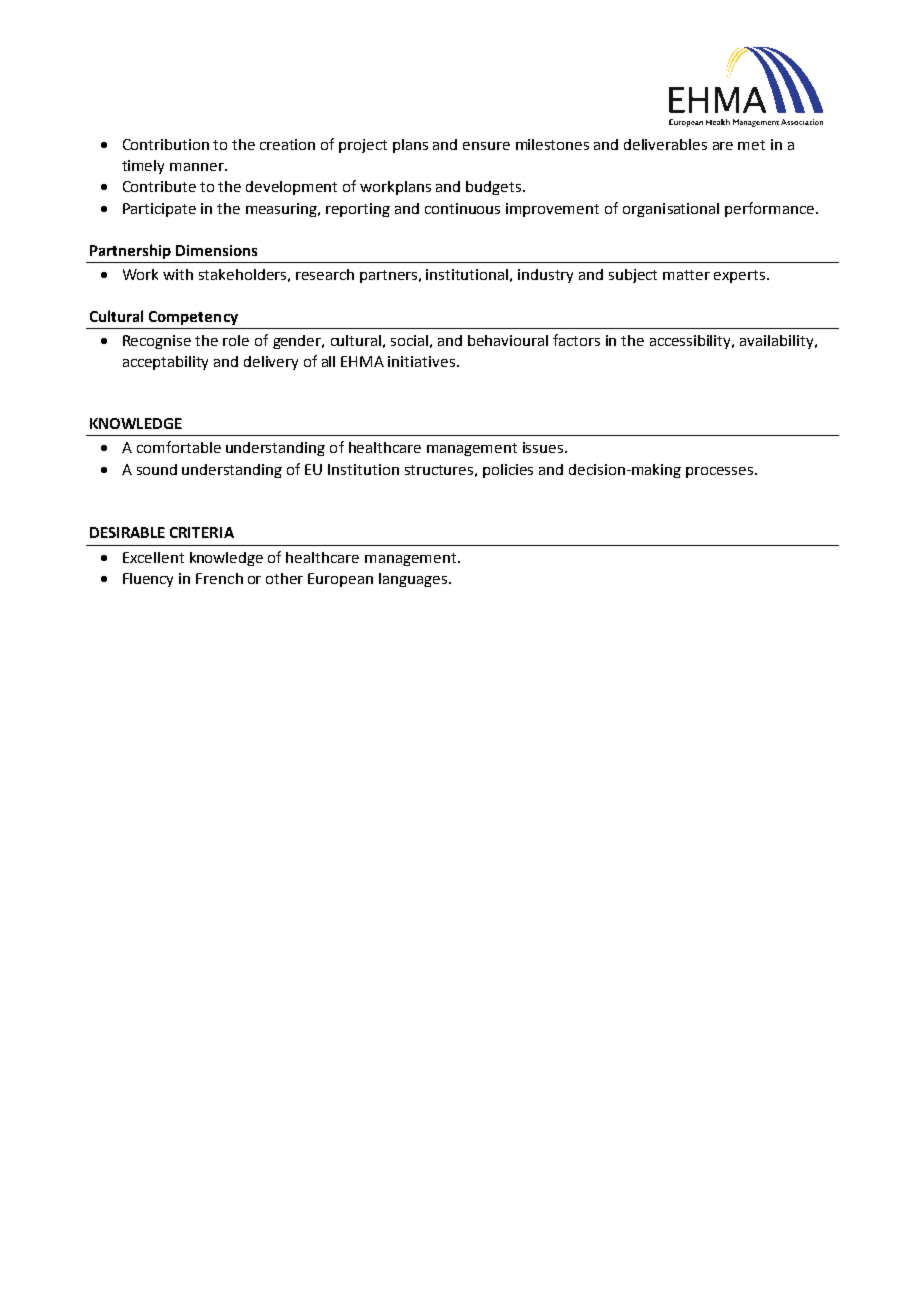 Image resolution: width=924 pixels, height=1308 pixels. I want to click on Contribution, so click(166, 144).
